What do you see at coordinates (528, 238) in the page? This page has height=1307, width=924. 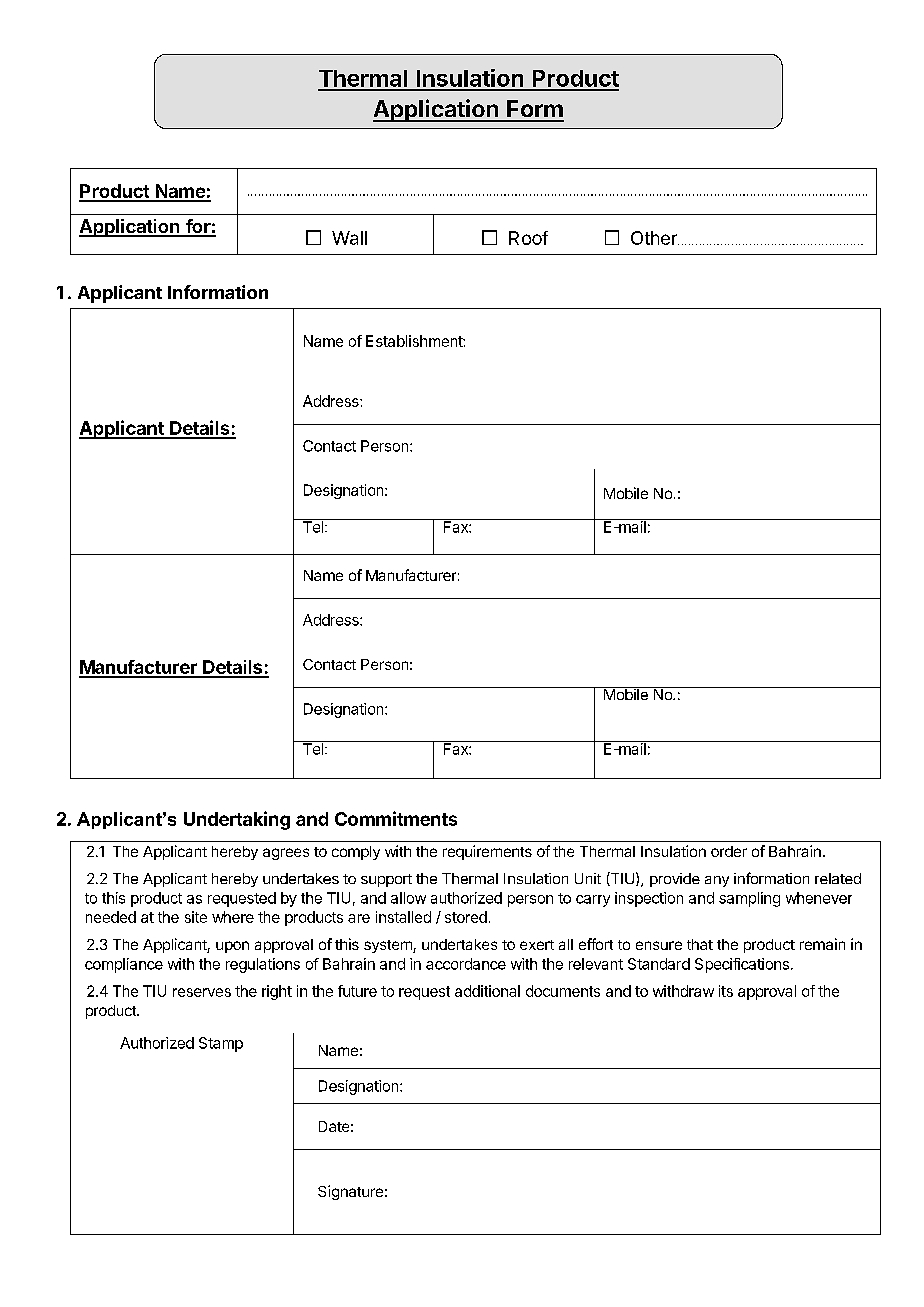 I see `Roof` at bounding box center [528, 238].
